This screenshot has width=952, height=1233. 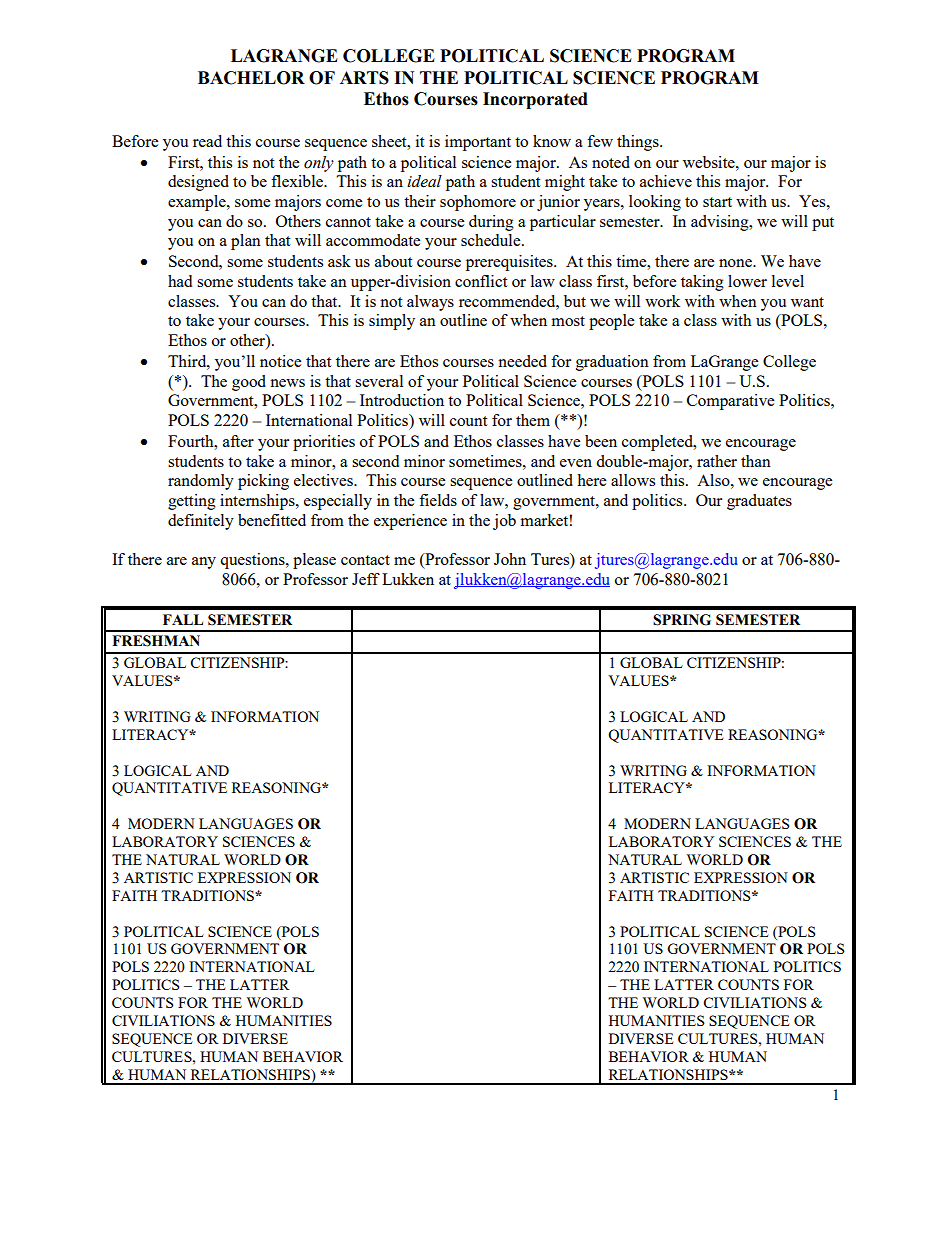 What do you see at coordinates (280, 361) in the screenshot?
I see `notice` at bounding box center [280, 361].
